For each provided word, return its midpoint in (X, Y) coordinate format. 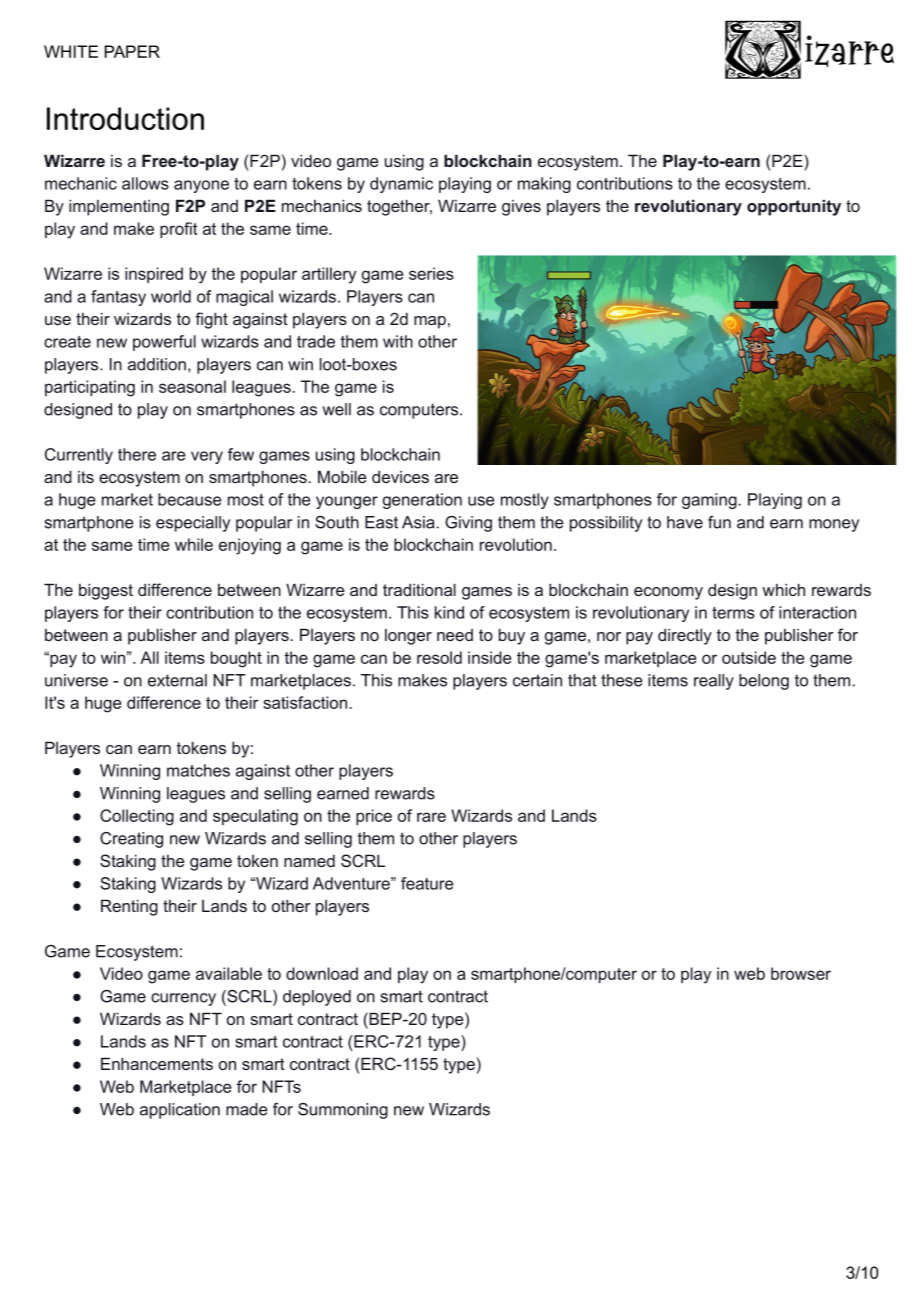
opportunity (794, 207)
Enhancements (157, 1063)
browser (801, 973)
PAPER (132, 51)
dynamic (401, 185)
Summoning (343, 1111)
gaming (710, 501)
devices (400, 476)
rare (431, 817)
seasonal (192, 386)
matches (198, 770)
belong (764, 682)
